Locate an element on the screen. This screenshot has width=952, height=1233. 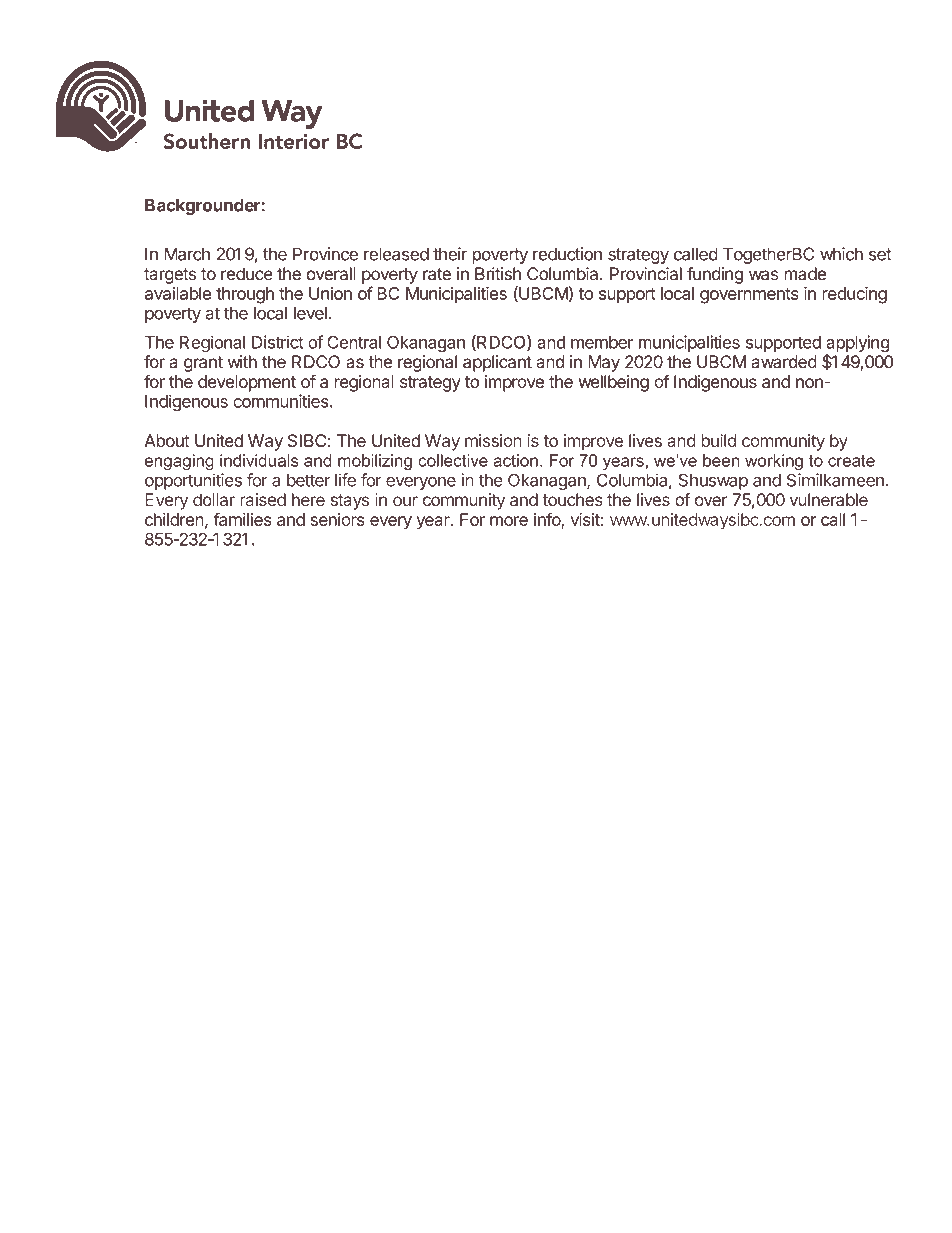
individuals is located at coordinates (259, 460).
